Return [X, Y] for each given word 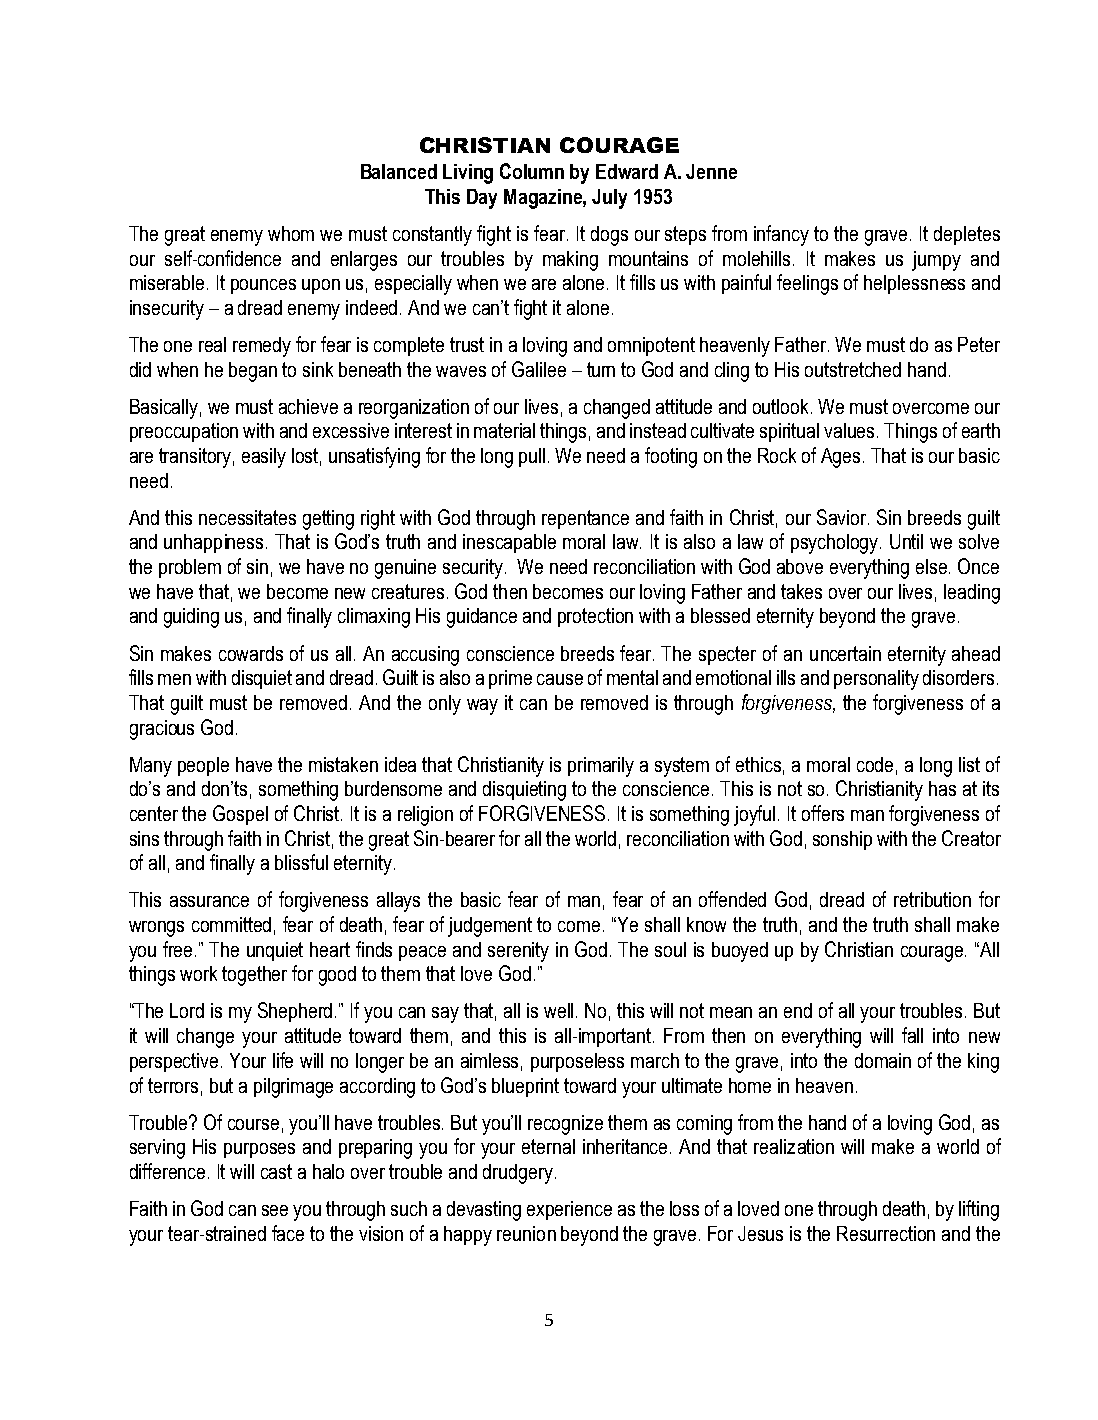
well [560, 1010]
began [253, 372]
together [254, 976]
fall [912, 1035]
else [933, 566]
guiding [191, 618]
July [609, 199]
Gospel [240, 815]
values [851, 430]
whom [291, 233]
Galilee [539, 369]
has [942, 788]
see [275, 1210]
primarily [601, 767]
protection [595, 617]
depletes [967, 235]
